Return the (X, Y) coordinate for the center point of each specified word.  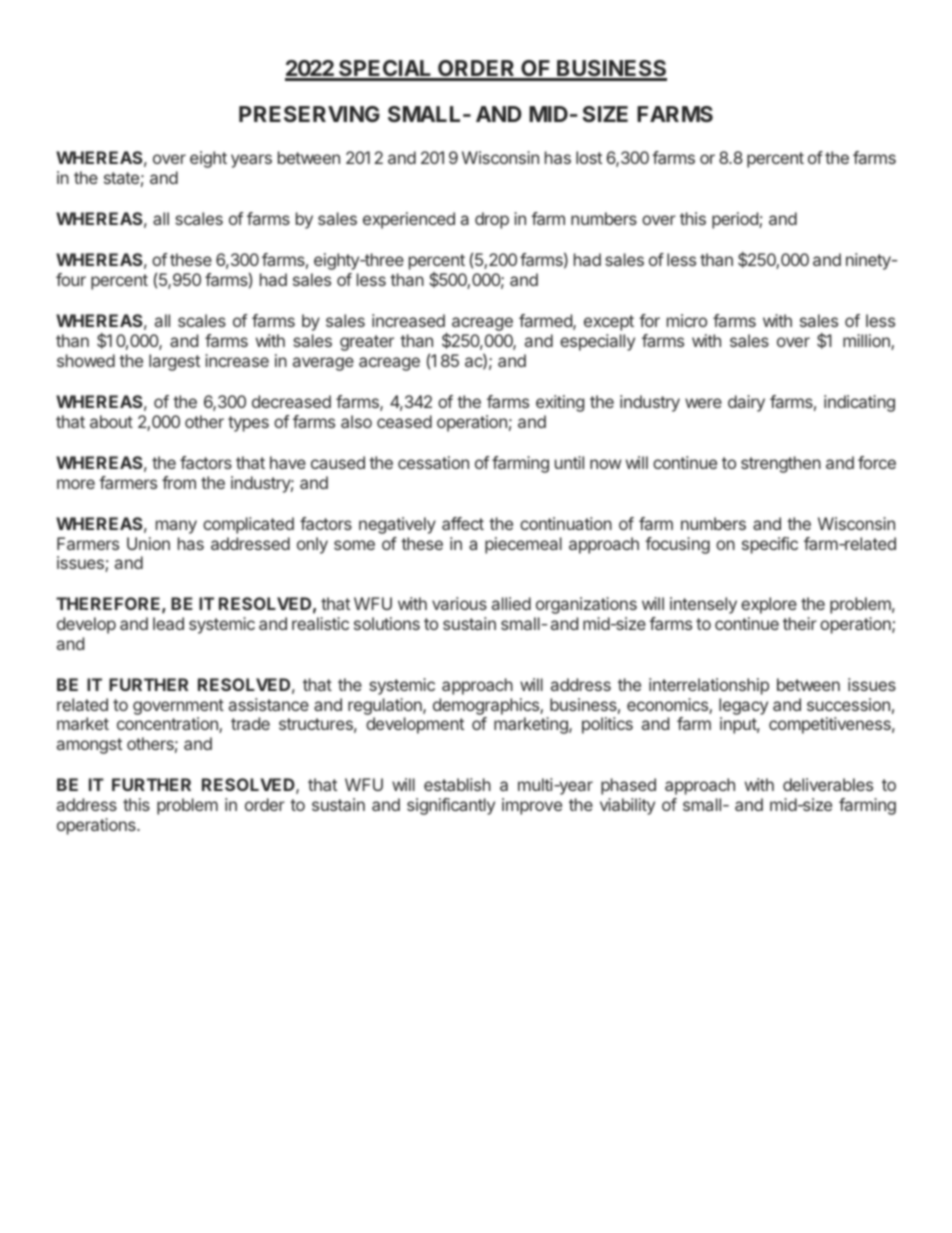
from (179, 482)
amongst (89, 746)
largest (174, 362)
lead (168, 623)
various (459, 603)
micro (687, 320)
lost (589, 157)
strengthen (781, 464)
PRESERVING (309, 114)
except (609, 323)
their (800, 623)
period (736, 220)
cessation (433, 462)
